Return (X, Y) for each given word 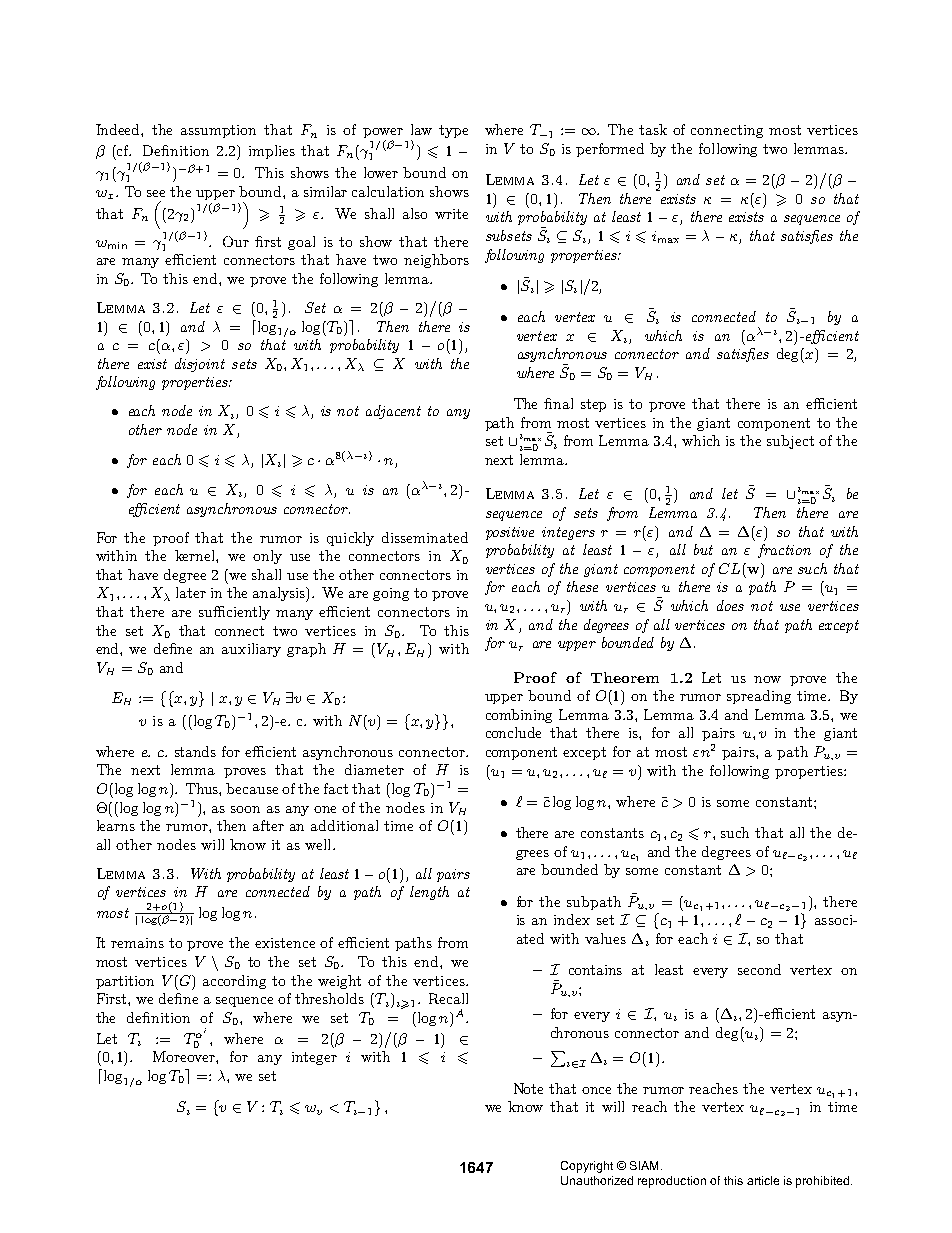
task (653, 129)
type (453, 131)
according (234, 982)
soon (245, 809)
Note (528, 1088)
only (267, 557)
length (429, 893)
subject (790, 442)
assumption (218, 131)
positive (510, 533)
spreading (759, 697)
